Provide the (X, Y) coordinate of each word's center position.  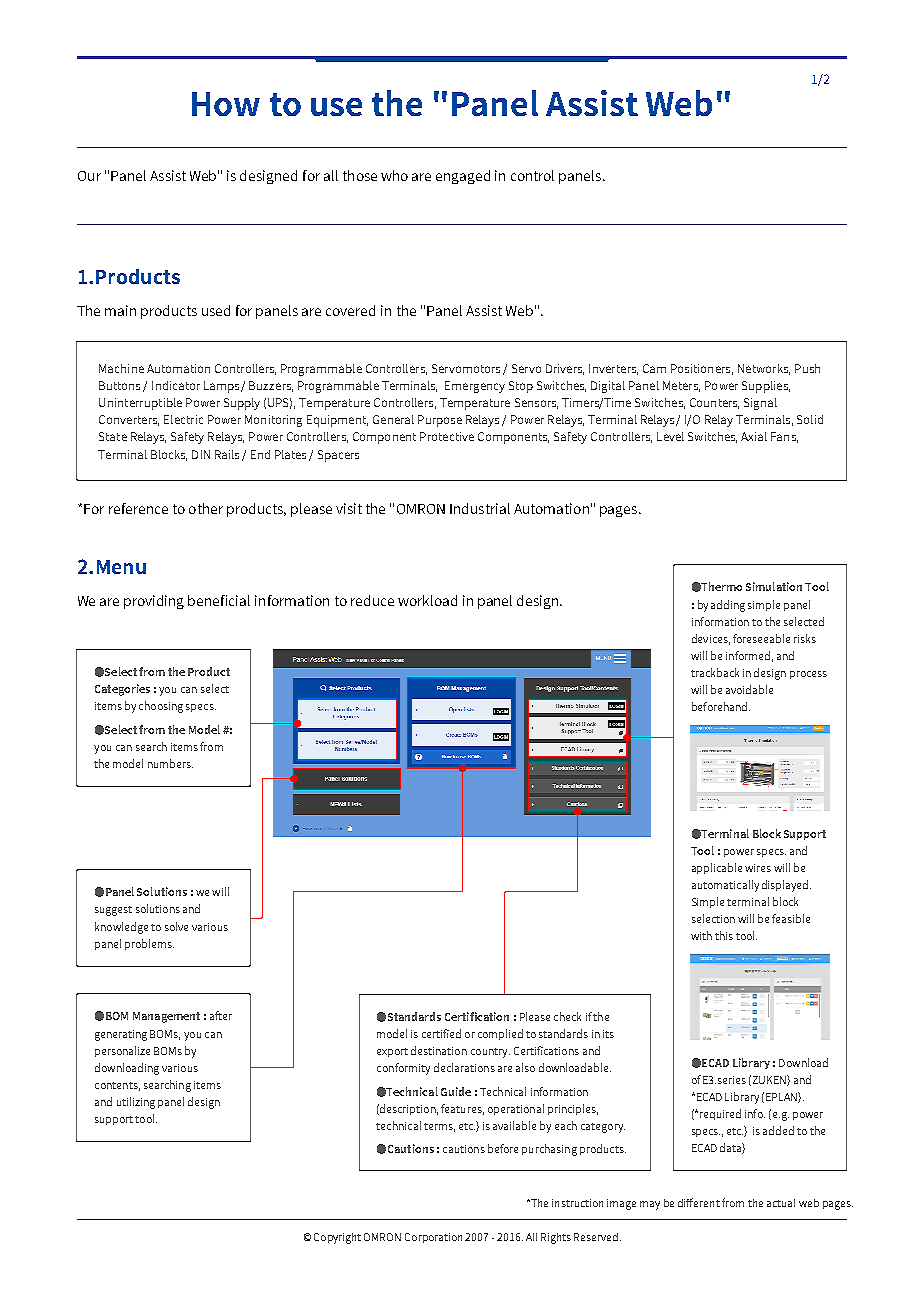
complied (500, 1034)
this (724, 935)
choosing (161, 707)
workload (427, 600)
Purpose (440, 421)
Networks (764, 369)
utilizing (136, 1103)
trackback (715, 672)
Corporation (433, 1238)
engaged (463, 177)
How (226, 104)
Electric (183, 419)
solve (176, 926)
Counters (714, 403)
